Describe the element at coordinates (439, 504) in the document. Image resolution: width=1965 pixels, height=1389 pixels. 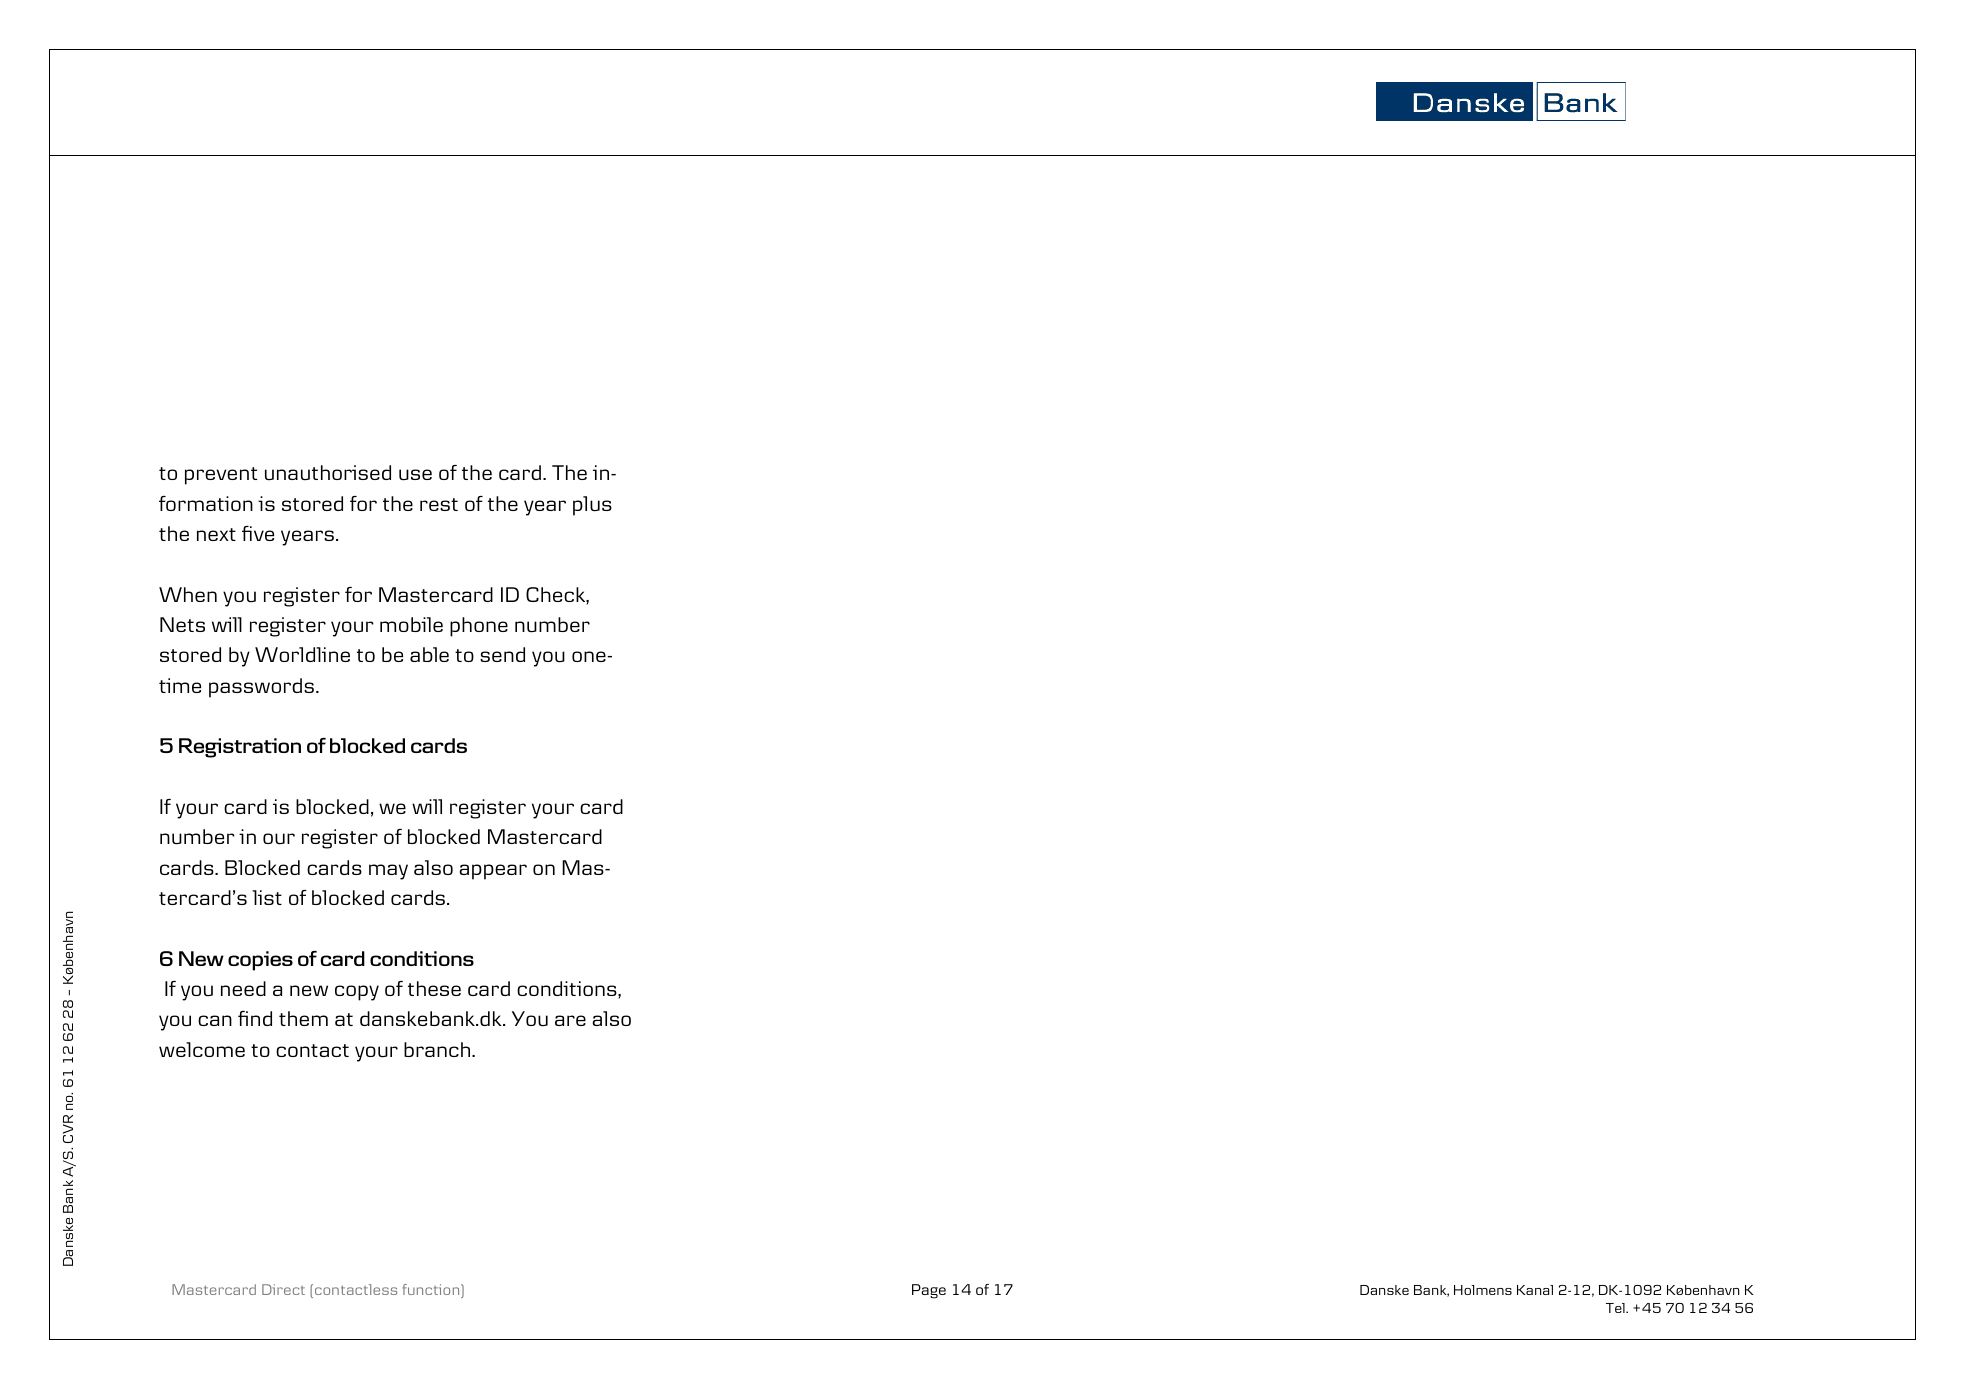
I see `rest` at that location.
